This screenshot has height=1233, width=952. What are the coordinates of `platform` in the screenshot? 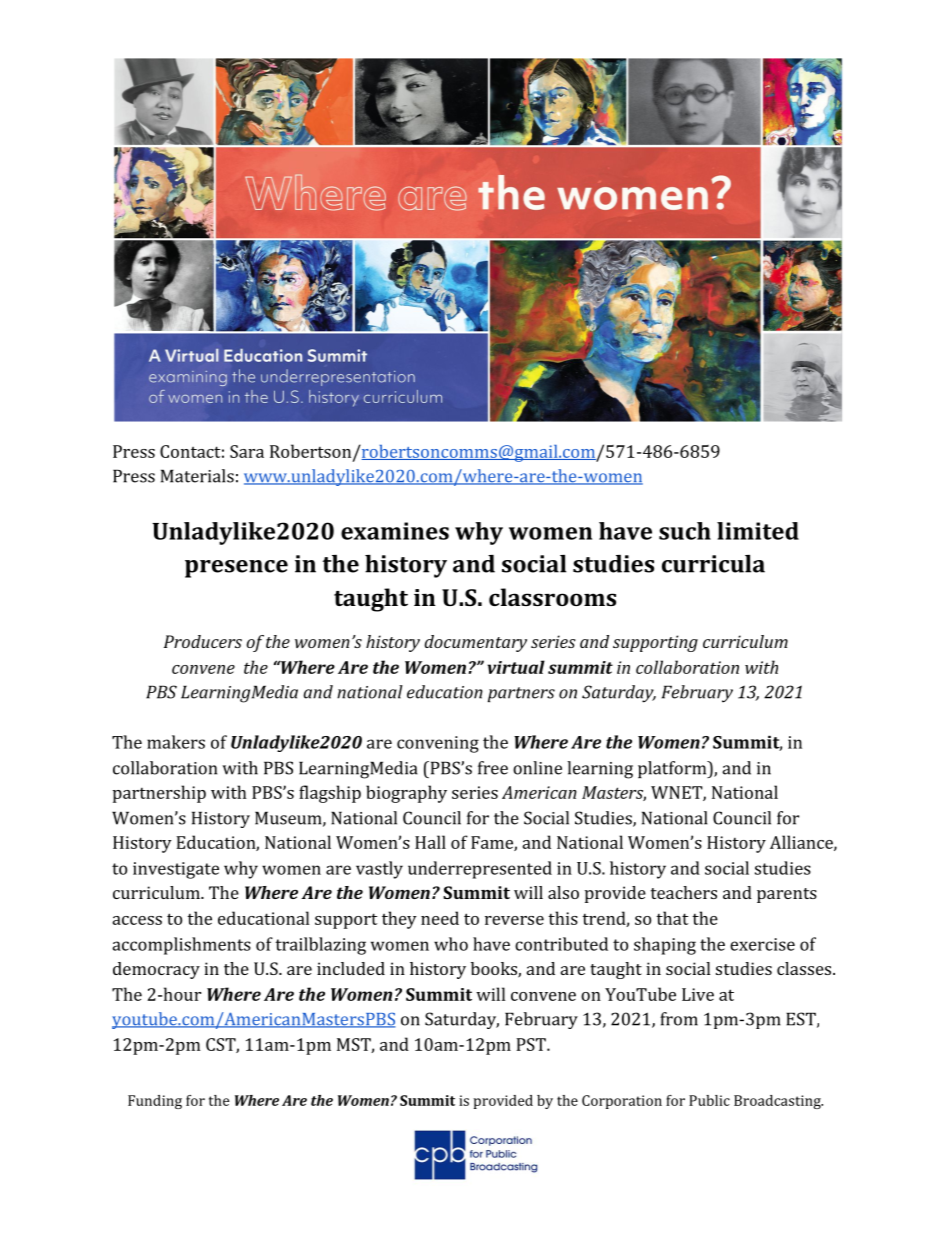 It's located at (673, 769).
